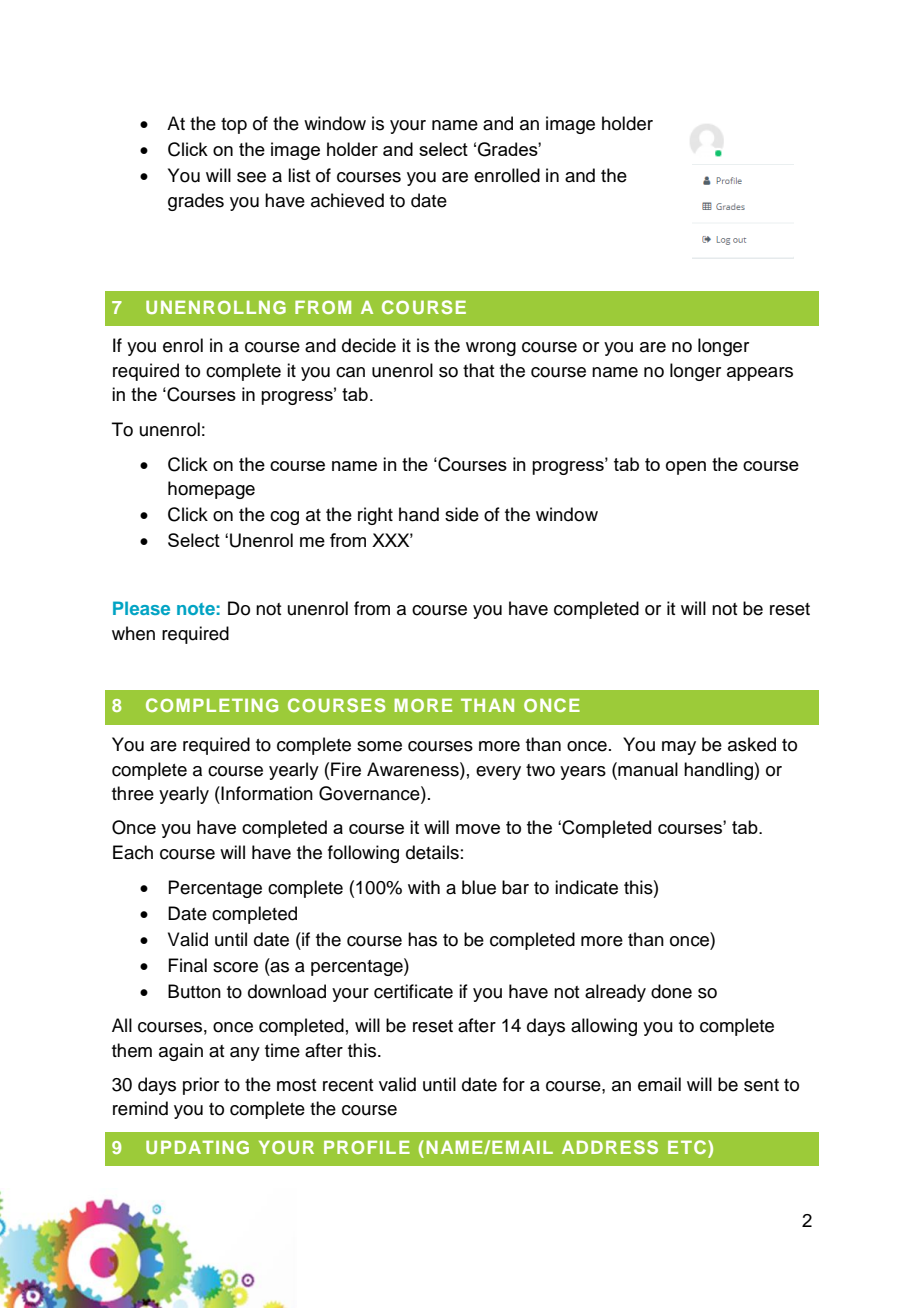 The image size is (924, 1308). I want to click on PROFILE, so click(367, 1147).
